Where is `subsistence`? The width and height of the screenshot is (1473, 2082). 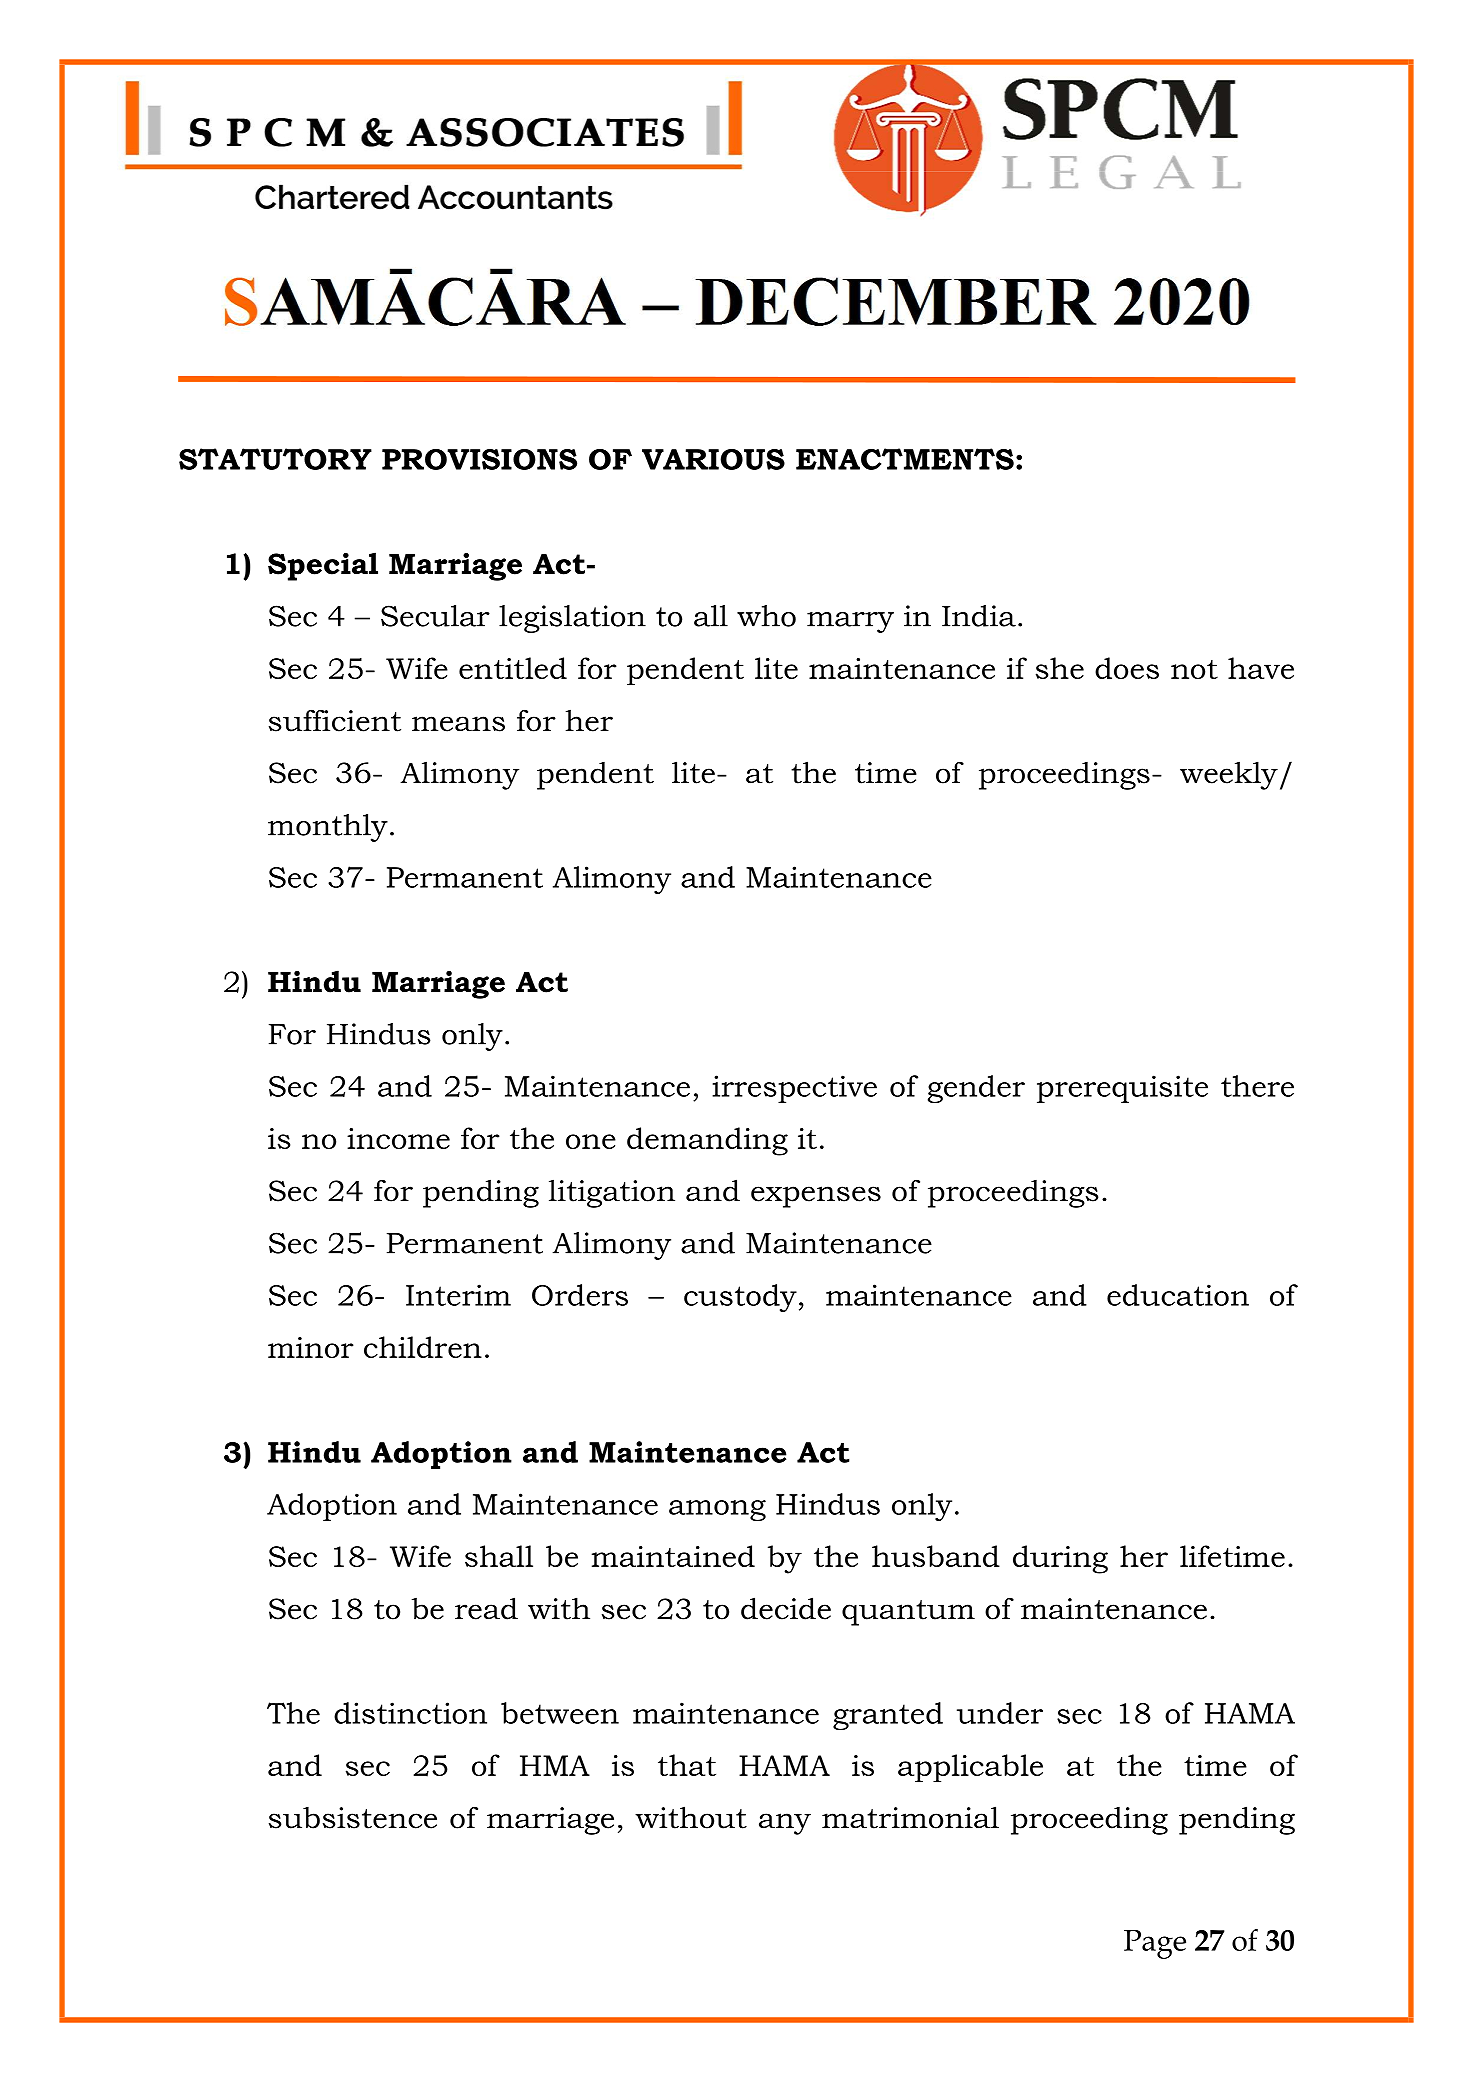
subsistence is located at coordinates (353, 1817).
